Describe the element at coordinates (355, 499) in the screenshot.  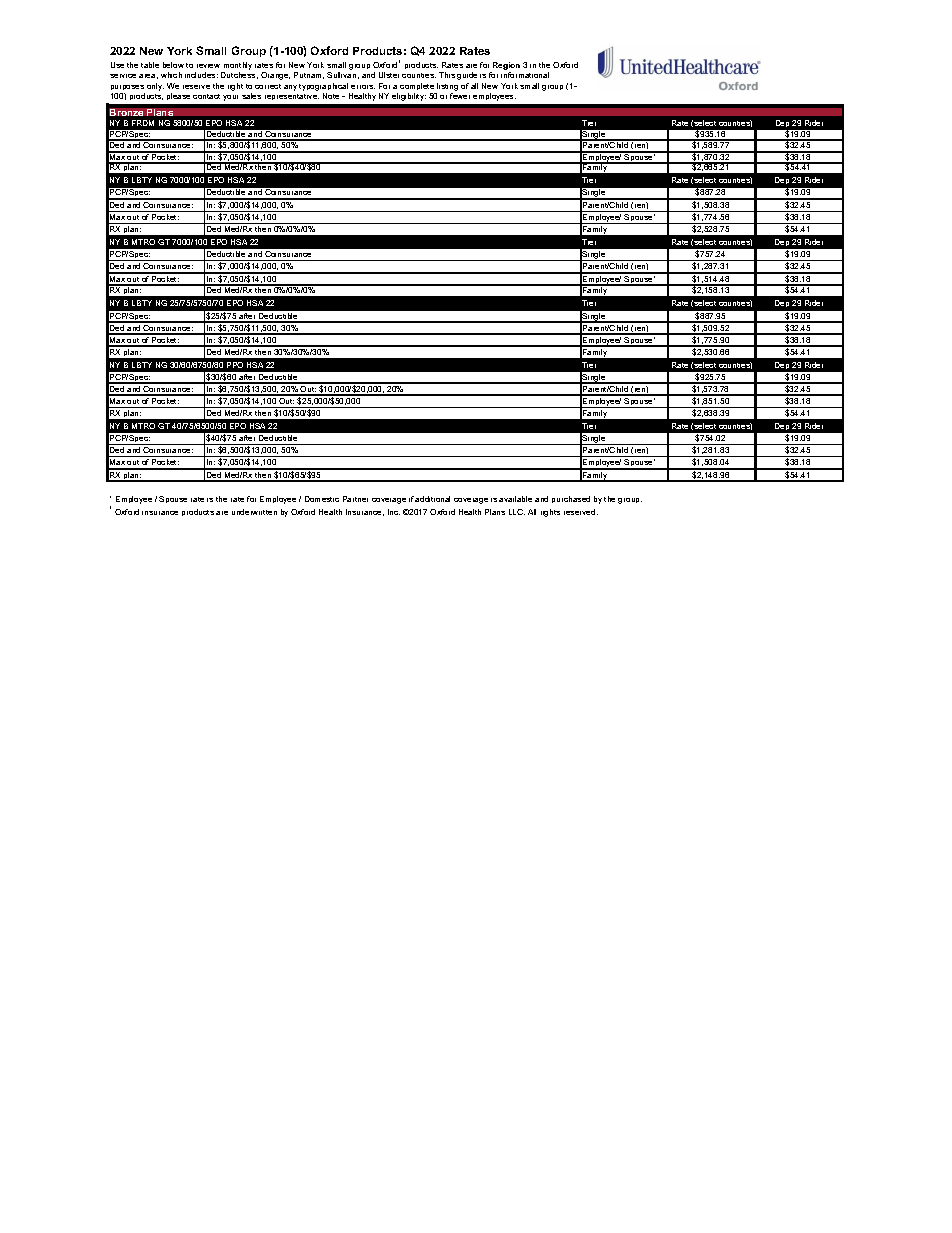
I see `Partner` at that location.
